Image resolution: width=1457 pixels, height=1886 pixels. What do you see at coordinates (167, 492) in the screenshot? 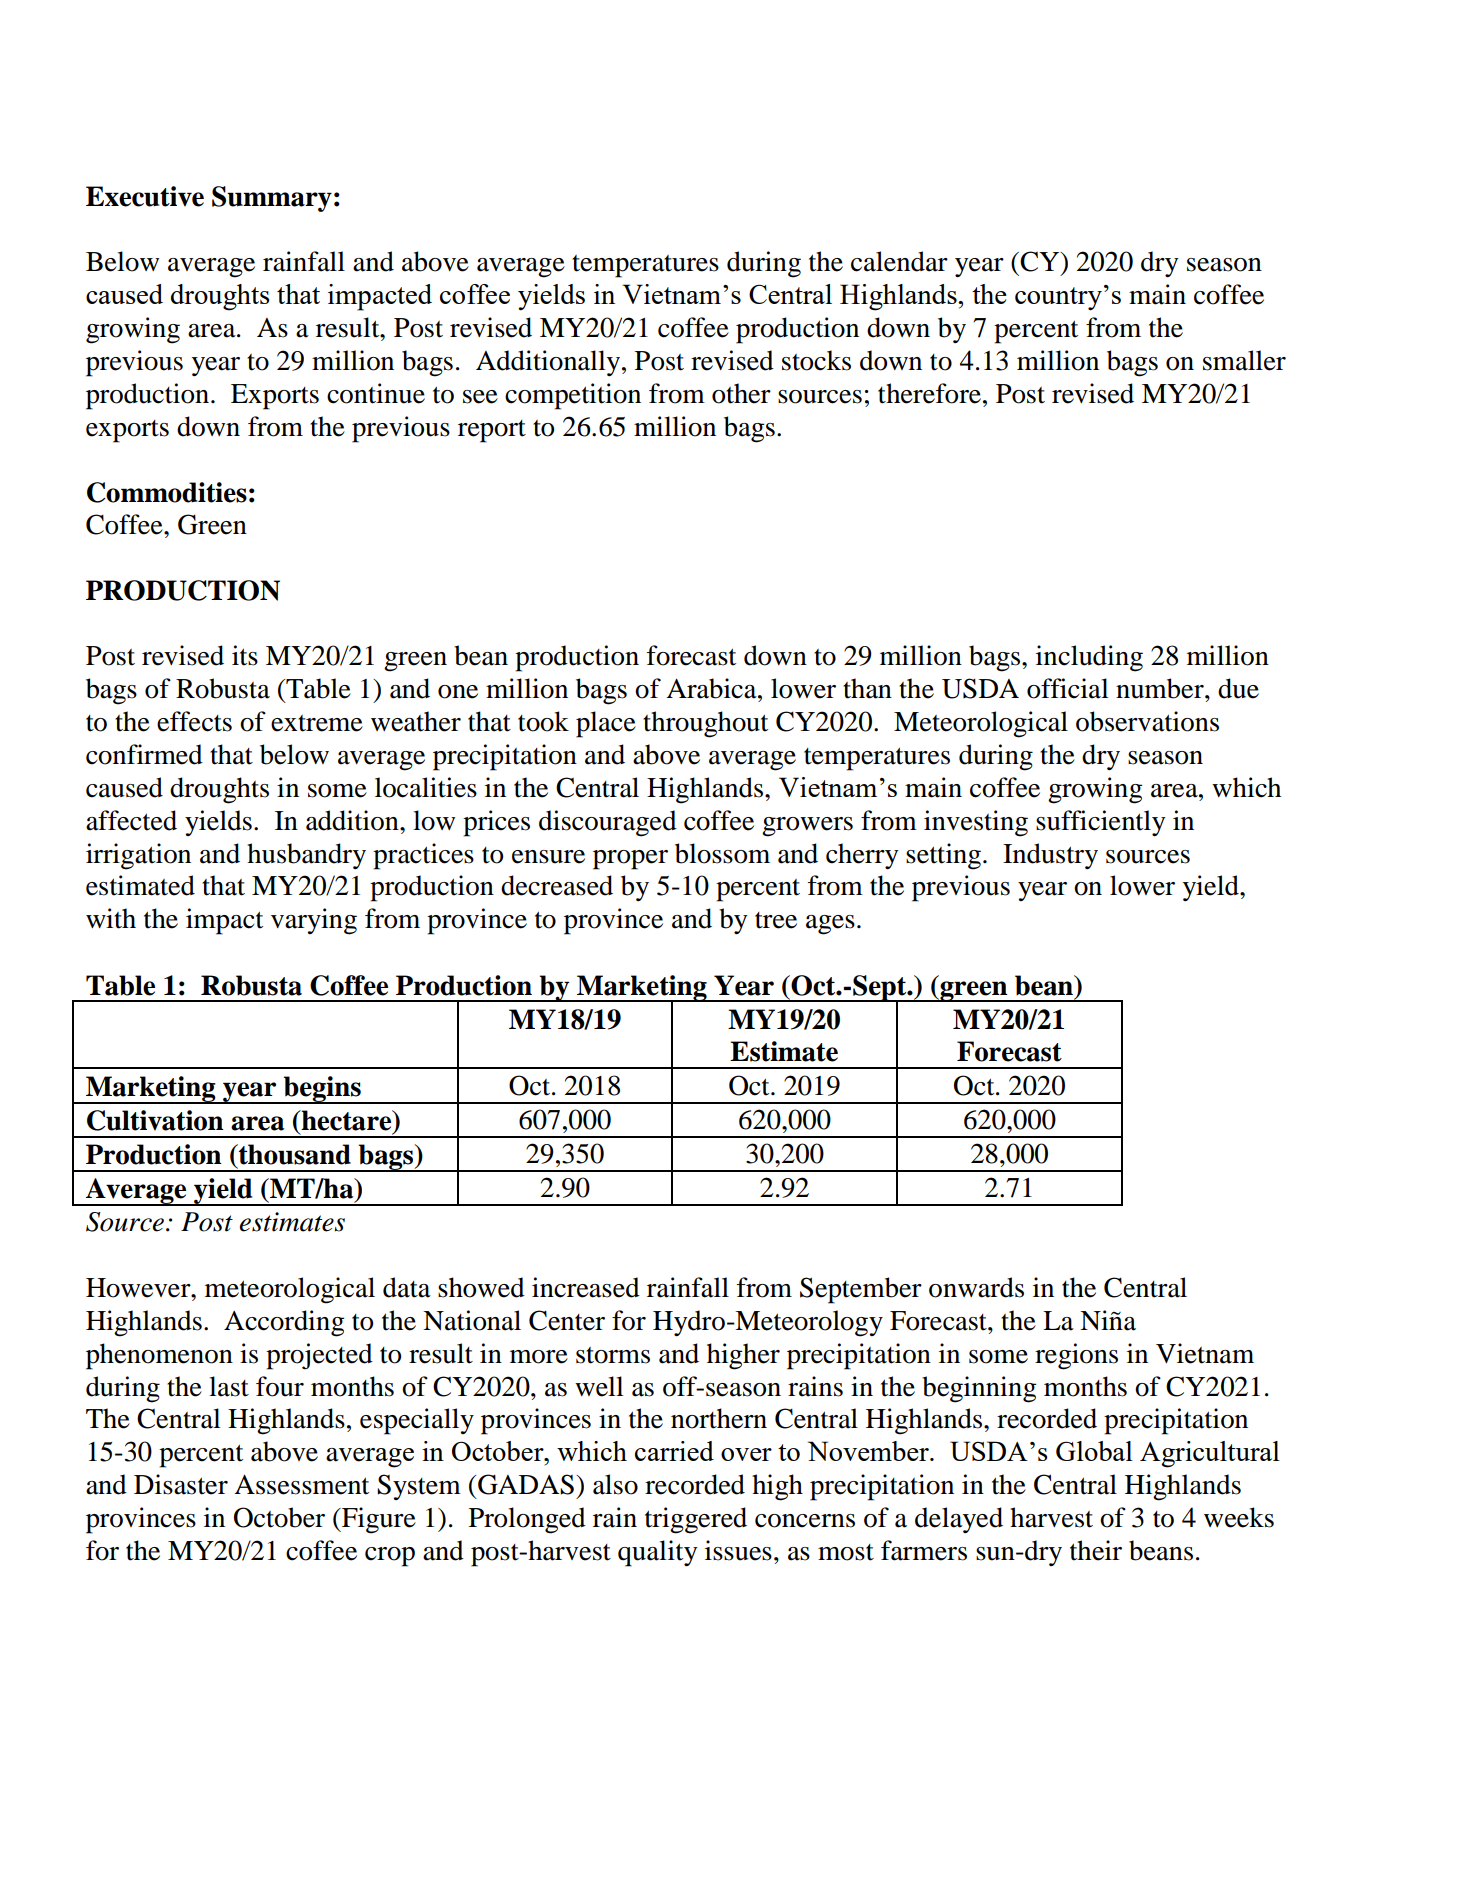
I see `Commodities` at bounding box center [167, 492].
